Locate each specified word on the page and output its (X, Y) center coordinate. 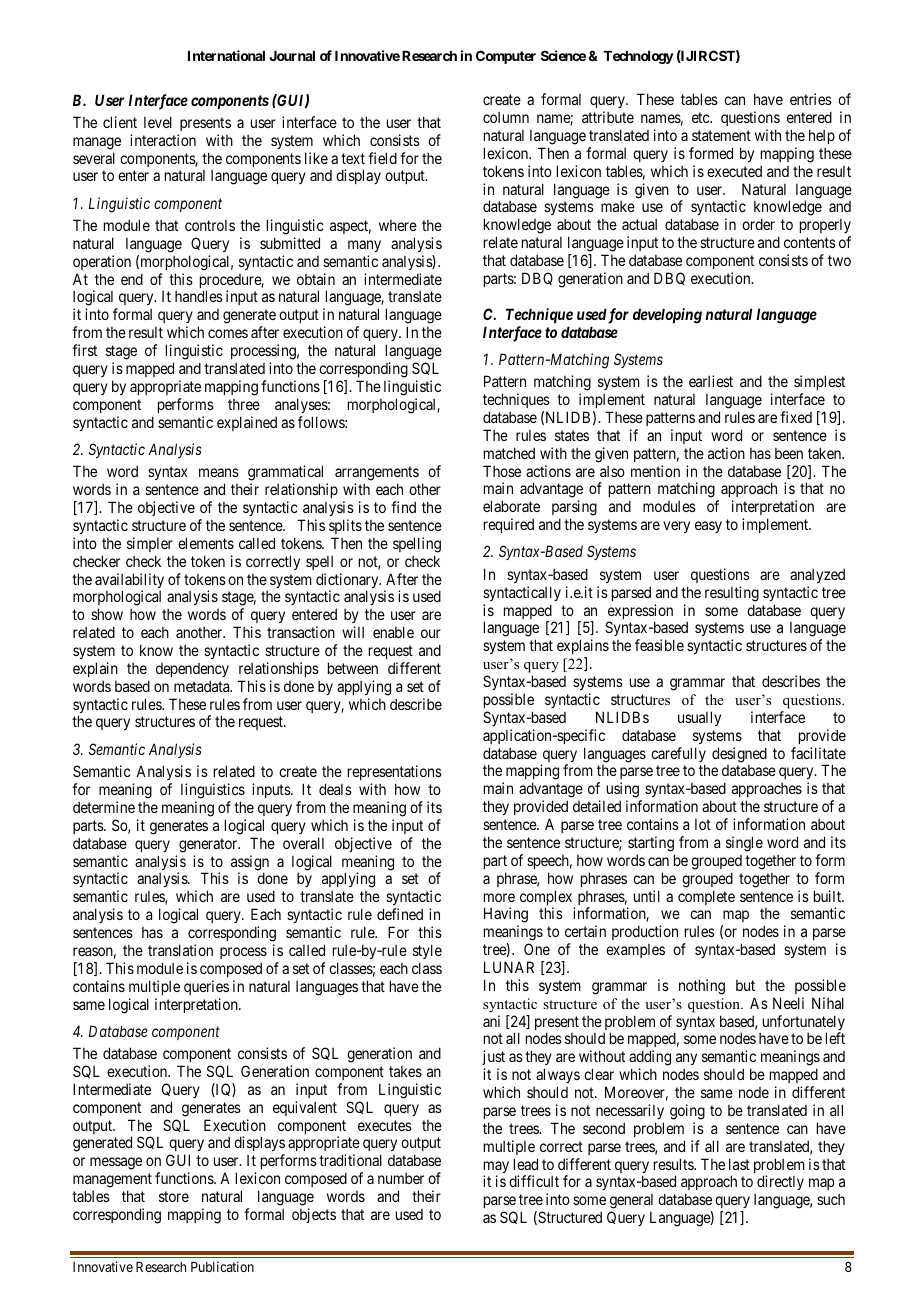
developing (667, 316)
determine (104, 807)
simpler (150, 544)
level (158, 122)
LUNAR (509, 967)
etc (701, 117)
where (398, 225)
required (509, 525)
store (174, 1196)
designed (739, 755)
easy (708, 527)
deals (335, 789)
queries (206, 987)
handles (199, 296)
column (506, 117)
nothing (702, 987)
